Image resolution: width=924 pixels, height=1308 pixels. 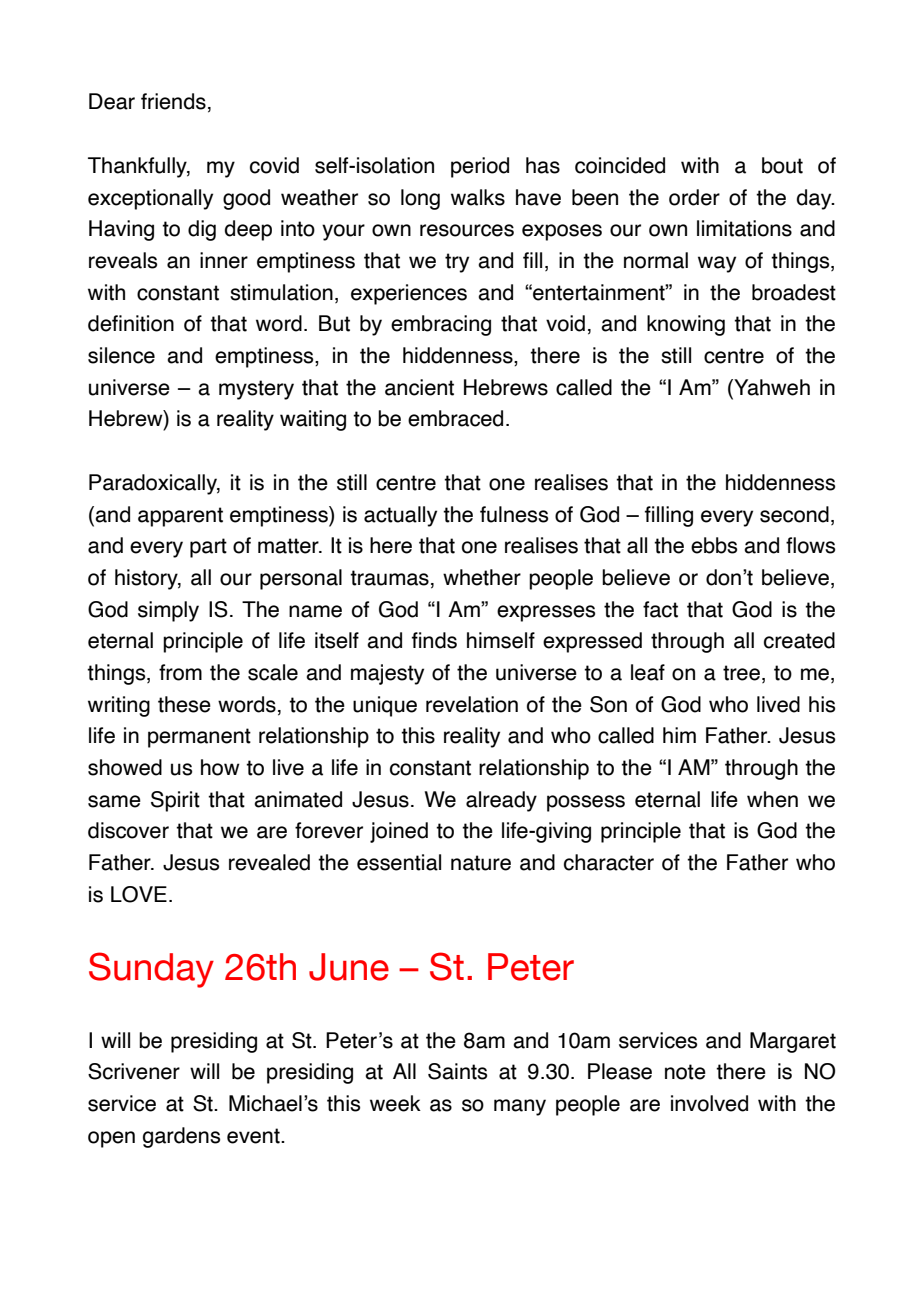 I want to click on friends, so click(x=173, y=101).
